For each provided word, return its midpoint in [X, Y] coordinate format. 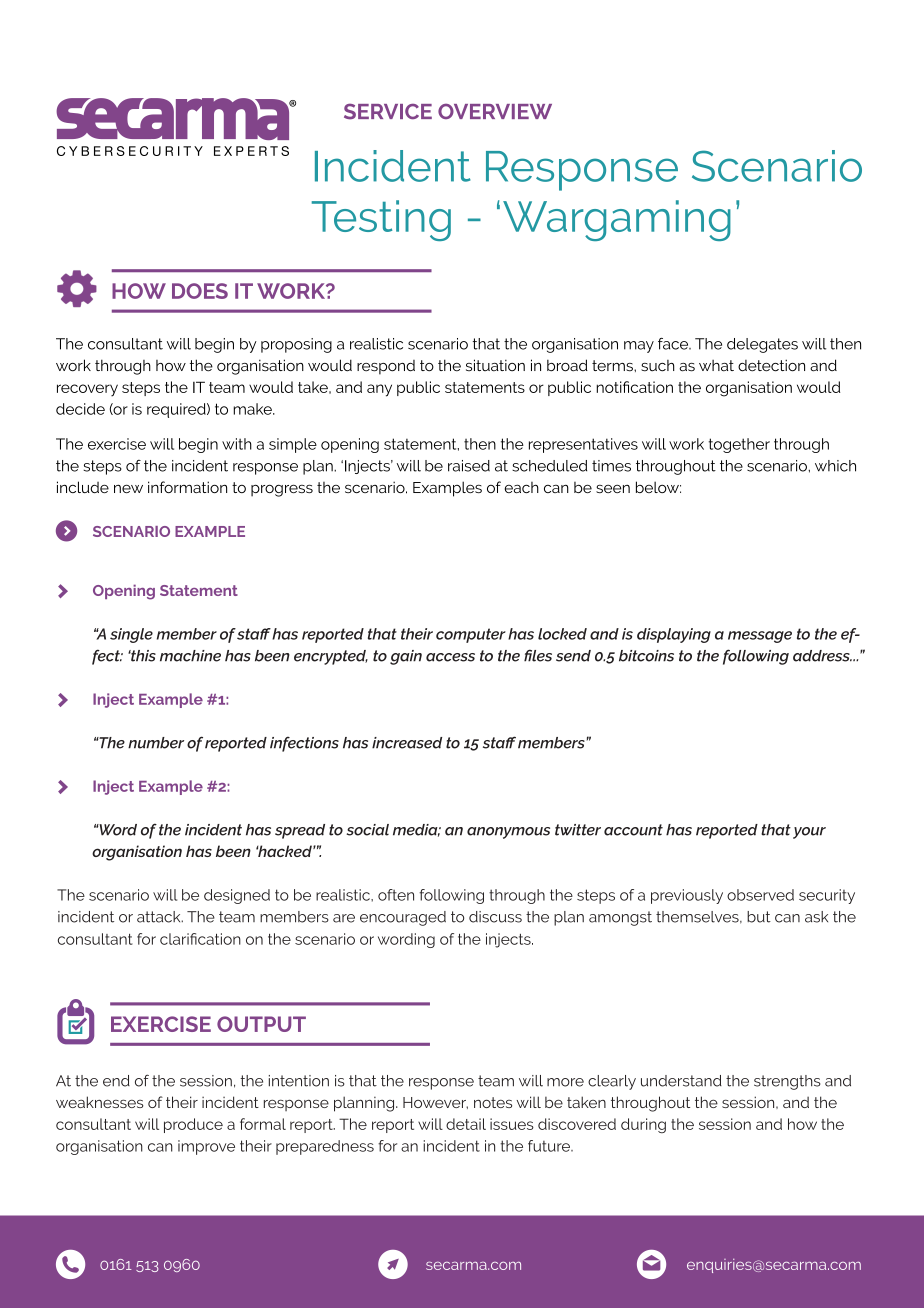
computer [471, 635]
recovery [87, 390]
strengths [787, 1082]
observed [760, 895]
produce [193, 1125]
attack [160, 917]
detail [466, 1124]
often [396, 895]
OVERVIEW [495, 111]
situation [495, 365]
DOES [200, 291]
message [760, 637]
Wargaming [617, 220]
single [131, 635]
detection [771, 365]
